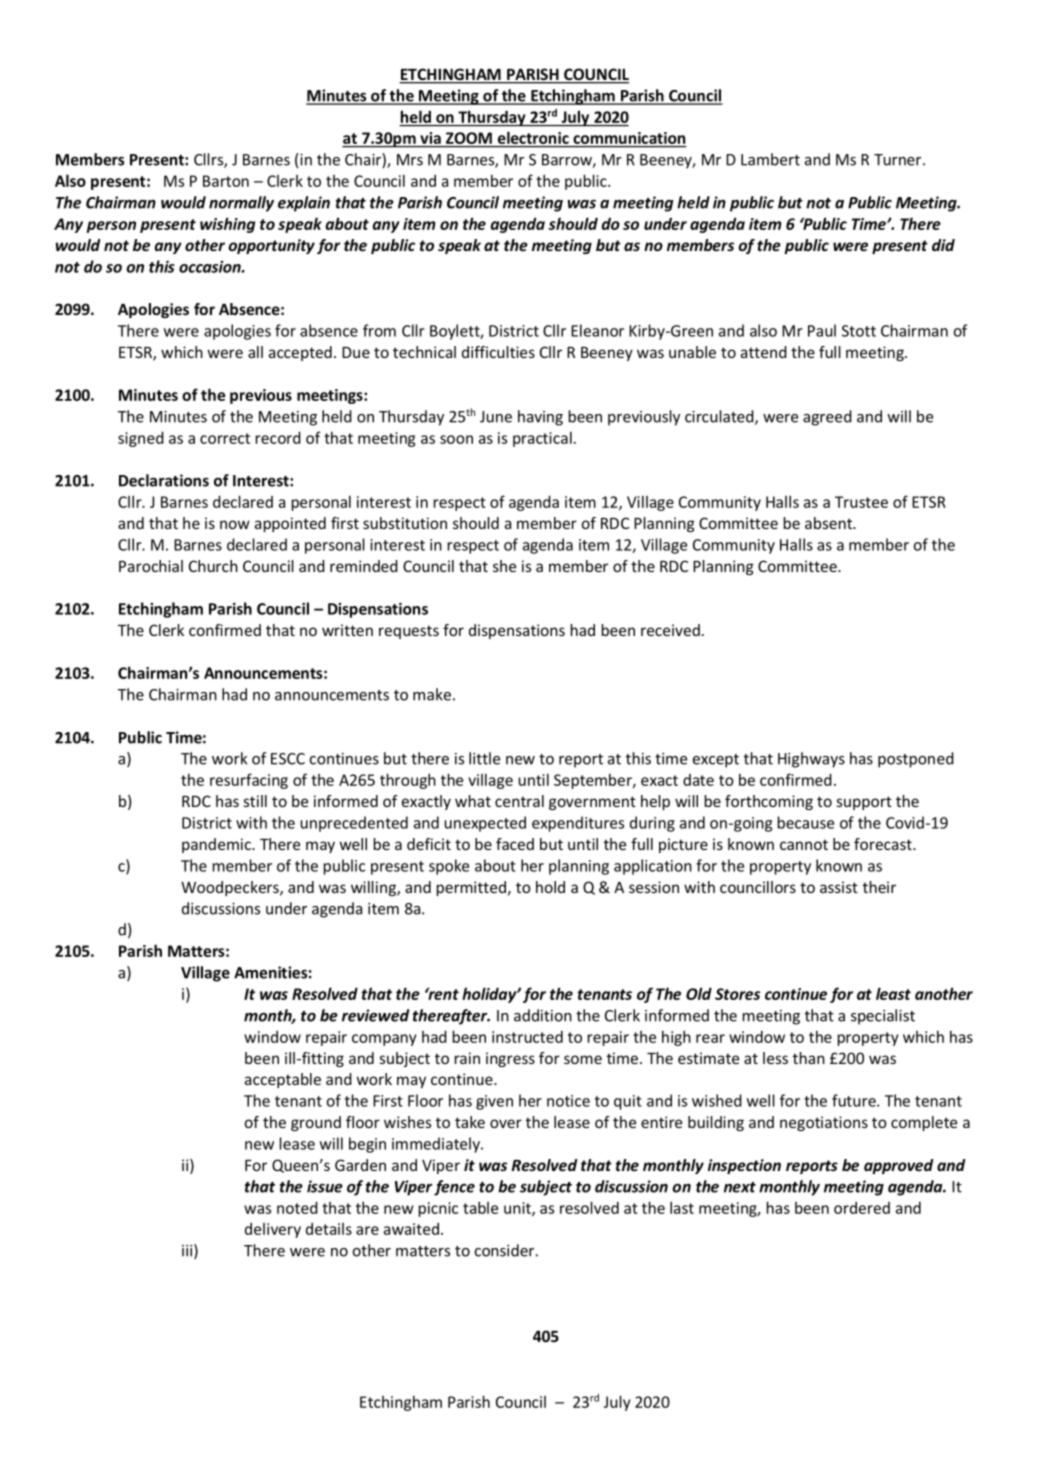 The height and width of the screenshot is (1475, 1043). What do you see at coordinates (290, 524) in the screenshot?
I see `appointed` at bounding box center [290, 524].
